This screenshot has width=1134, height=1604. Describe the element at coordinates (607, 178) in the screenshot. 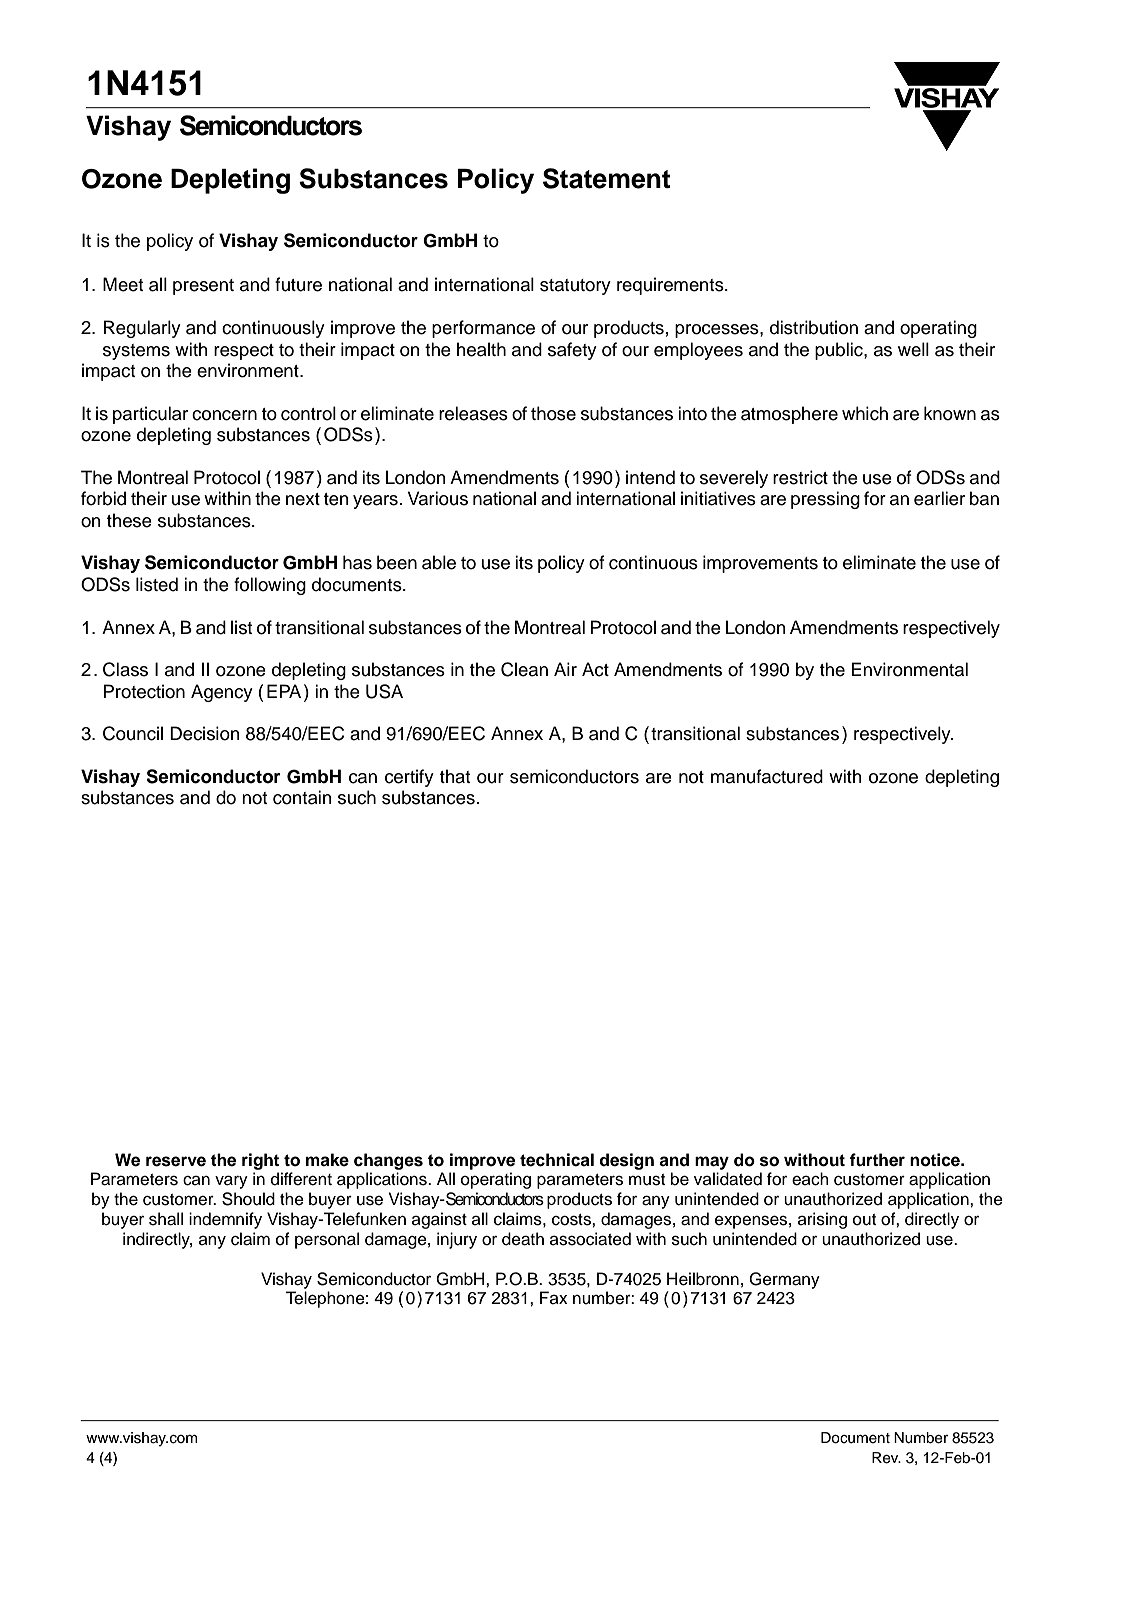

I see `Statement` at that location.
